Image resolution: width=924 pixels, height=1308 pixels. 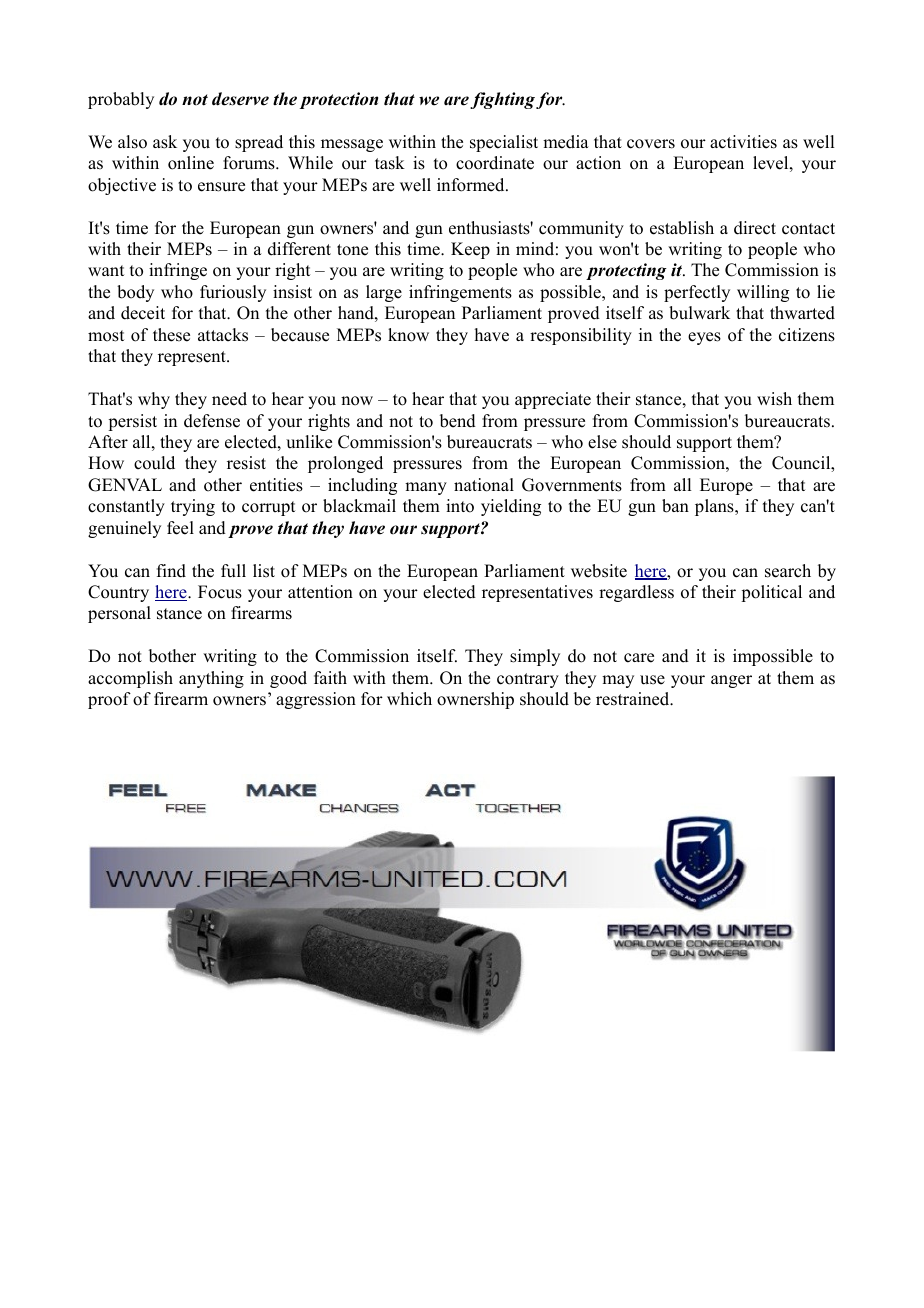 What do you see at coordinates (774, 399) in the screenshot?
I see `wish` at bounding box center [774, 399].
